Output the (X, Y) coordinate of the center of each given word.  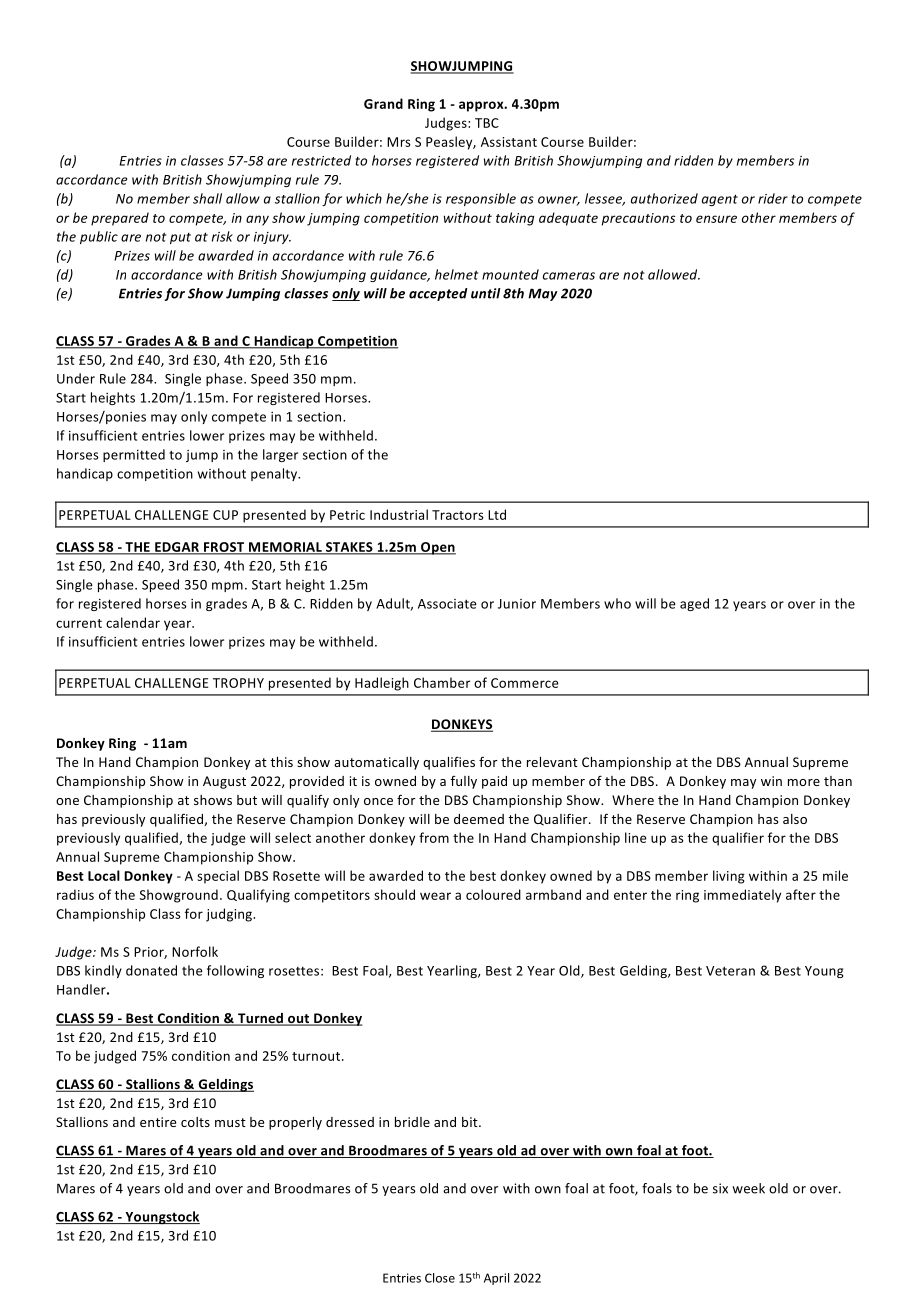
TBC (487, 123)
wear (435, 896)
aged (694, 604)
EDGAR (177, 548)
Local (104, 875)
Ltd (497, 514)
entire (158, 1122)
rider (773, 198)
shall (207, 198)
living (729, 877)
